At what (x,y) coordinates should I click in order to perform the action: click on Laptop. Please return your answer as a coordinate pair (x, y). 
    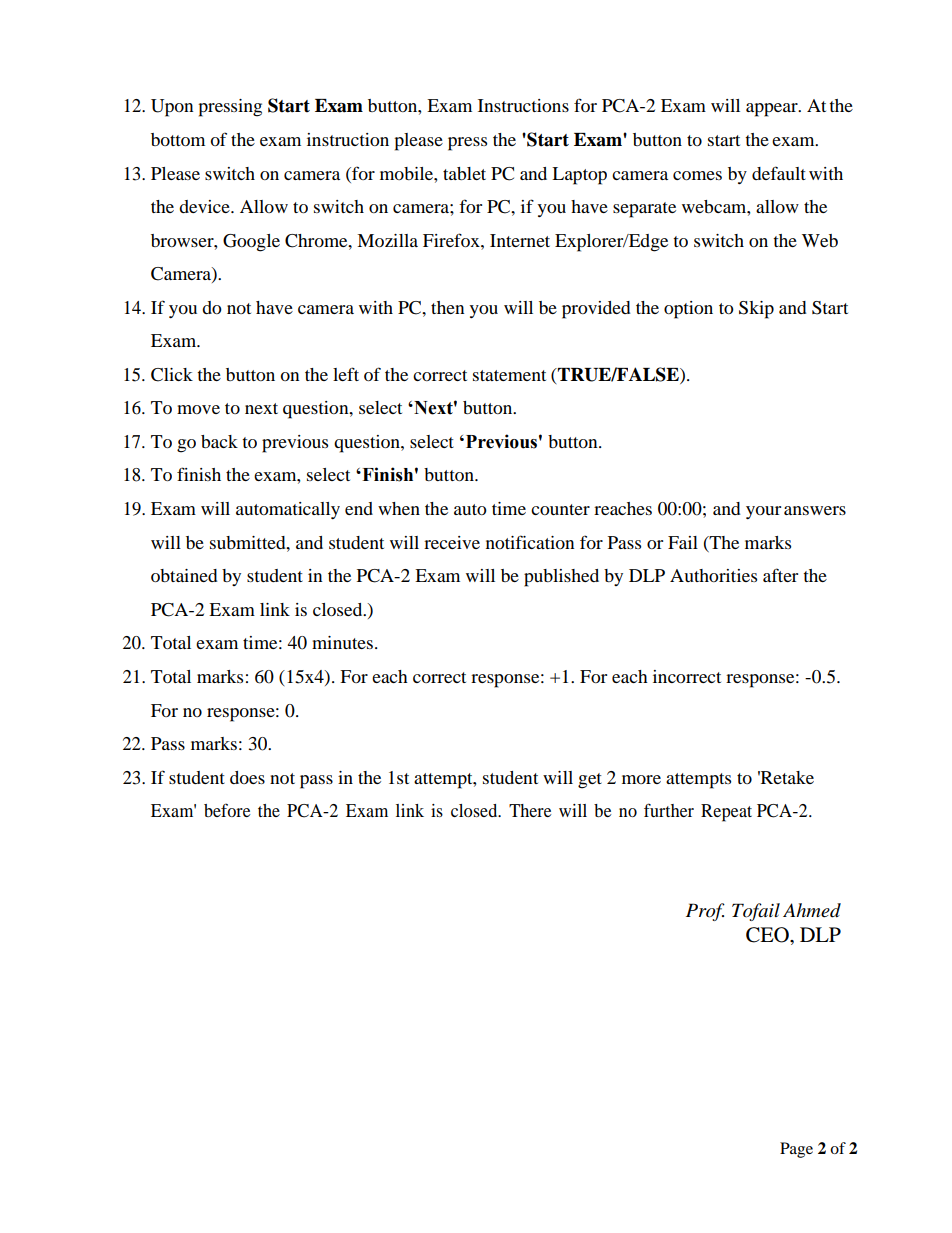
    Looking at the image, I should click on (579, 176).
